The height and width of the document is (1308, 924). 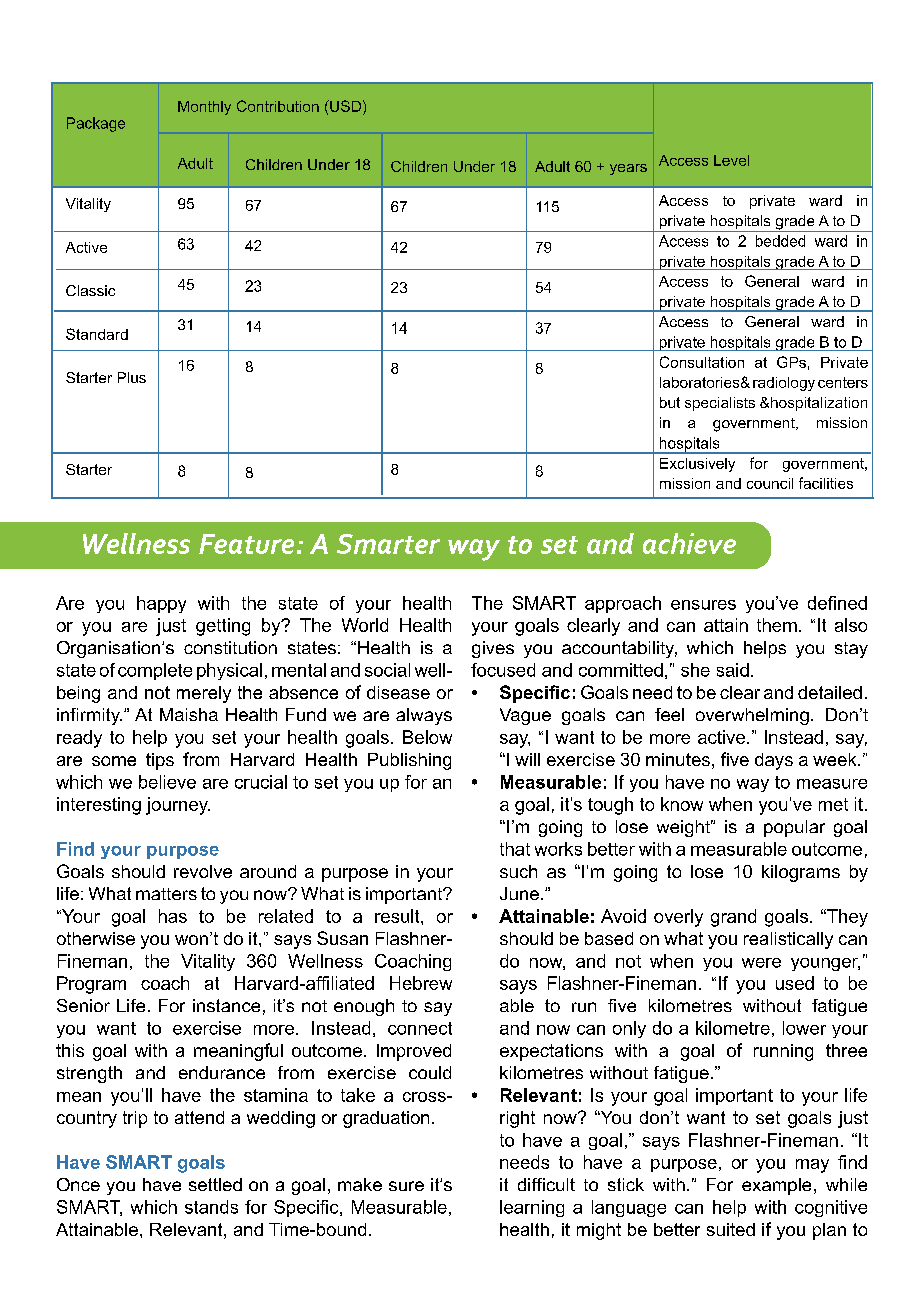 What do you see at coordinates (246, 544) in the document?
I see `Feature` at bounding box center [246, 544].
